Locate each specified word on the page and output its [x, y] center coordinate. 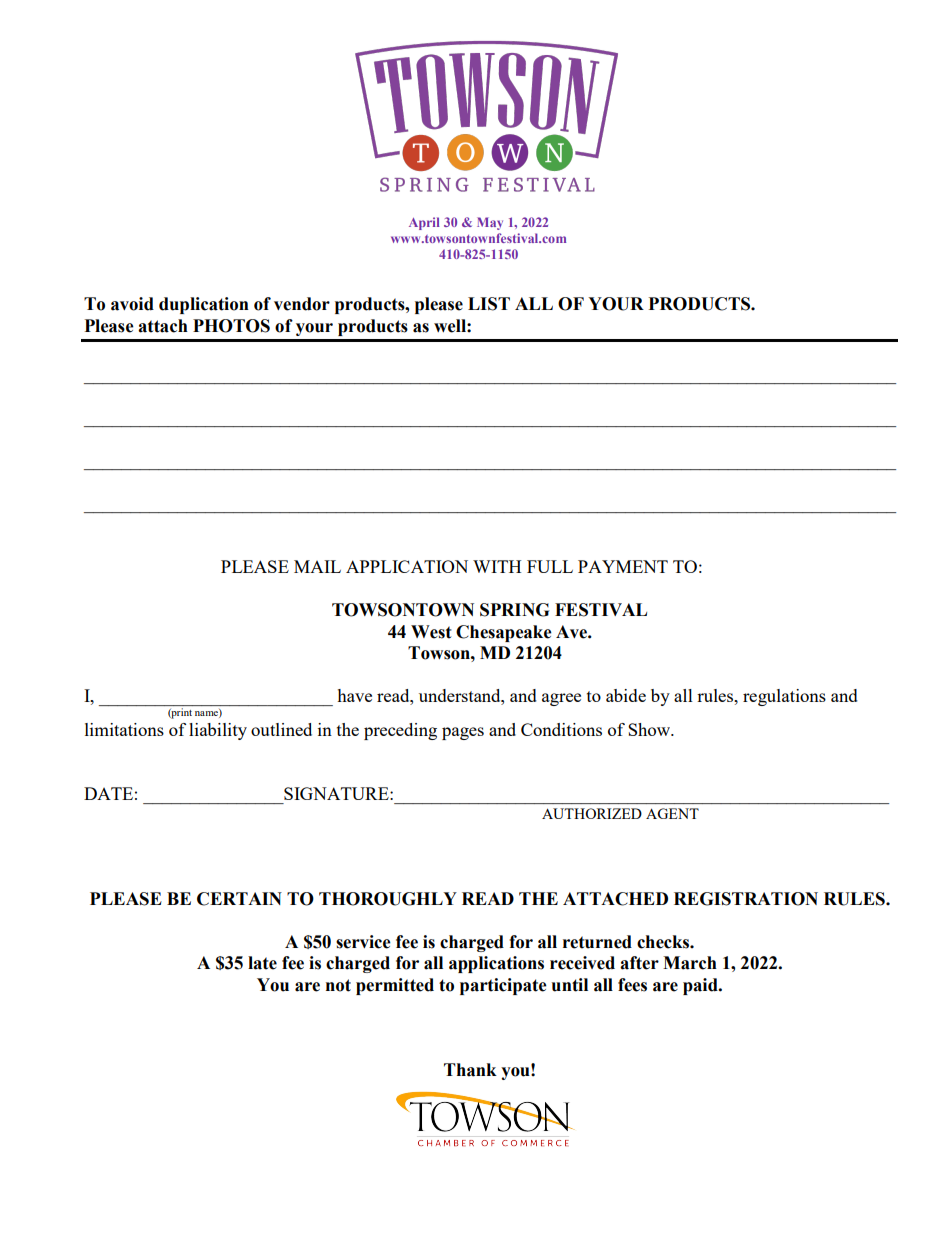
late [262, 963]
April [424, 223]
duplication [204, 305]
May [490, 223]
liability [218, 731]
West [431, 632]
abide [626, 695]
